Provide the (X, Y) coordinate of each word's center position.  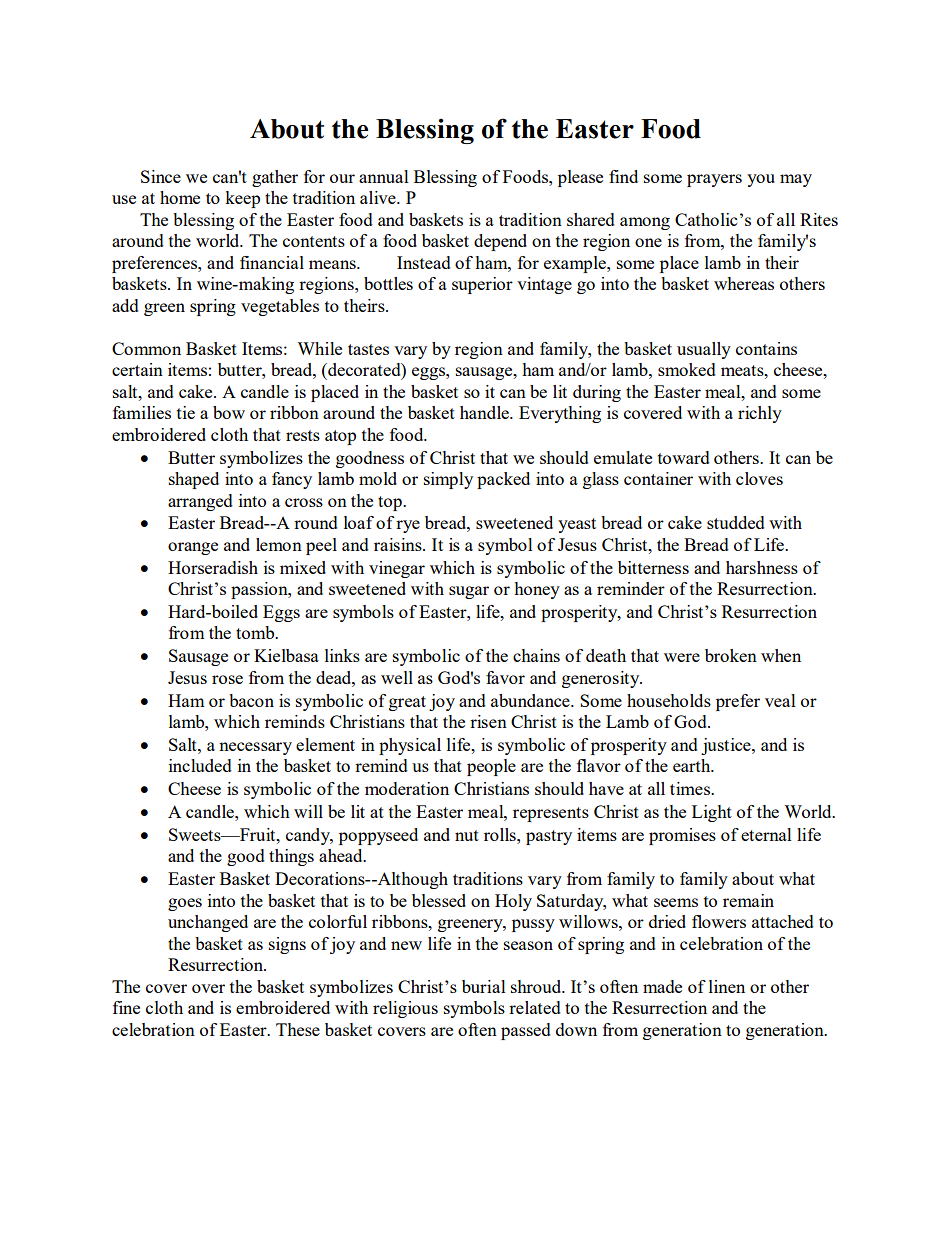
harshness (762, 567)
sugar (469, 592)
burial (484, 986)
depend (500, 242)
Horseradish (213, 567)
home (180, 197)
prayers (714, 180)
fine (126, 1007)
